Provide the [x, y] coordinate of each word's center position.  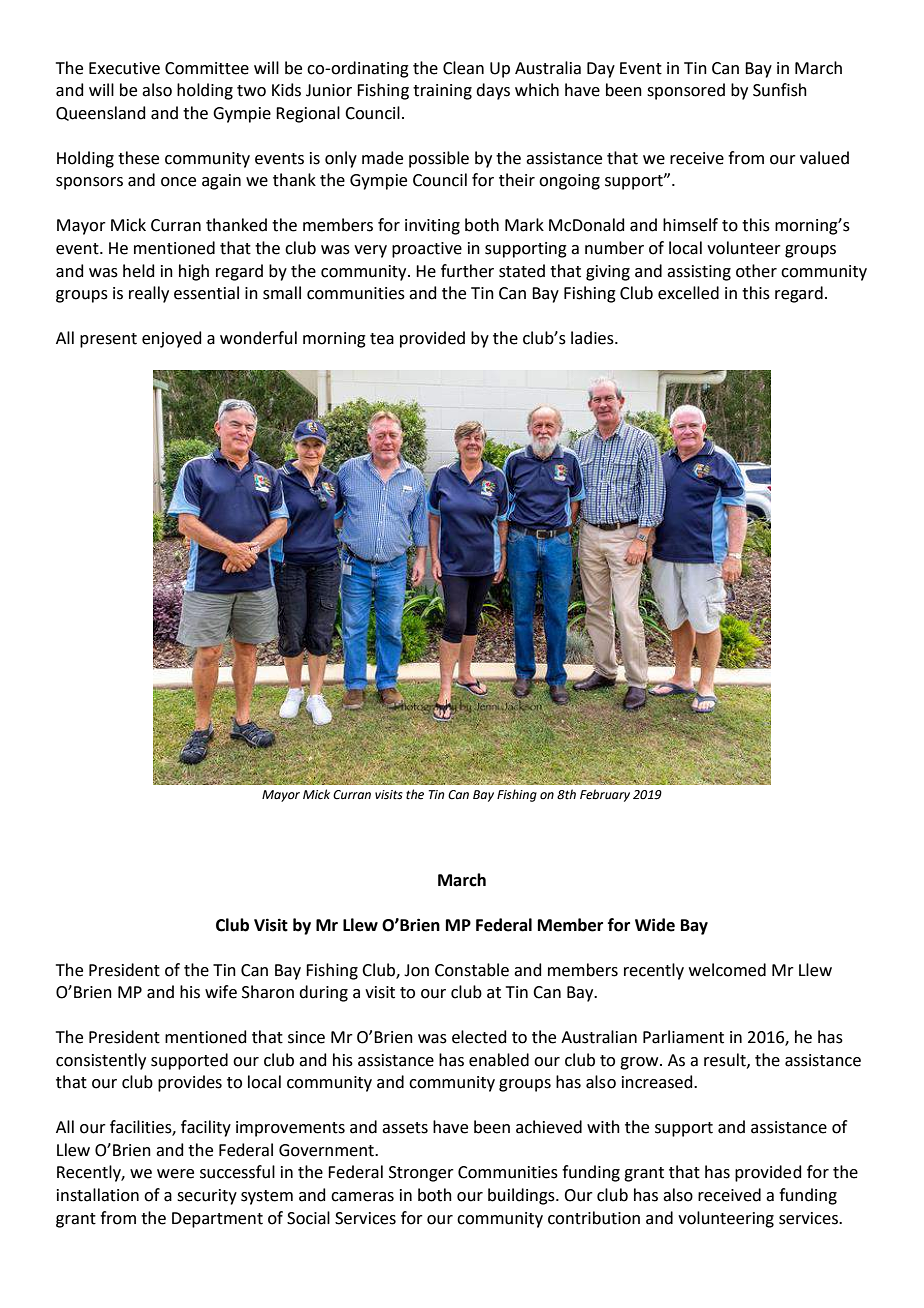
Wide [655, 925]
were [175, 1174]
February [605, 795]
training [442, 92]
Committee [207, 68]
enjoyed [172, 339]
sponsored [686, 91]
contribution [594, 1218]
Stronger [421, 1174]
